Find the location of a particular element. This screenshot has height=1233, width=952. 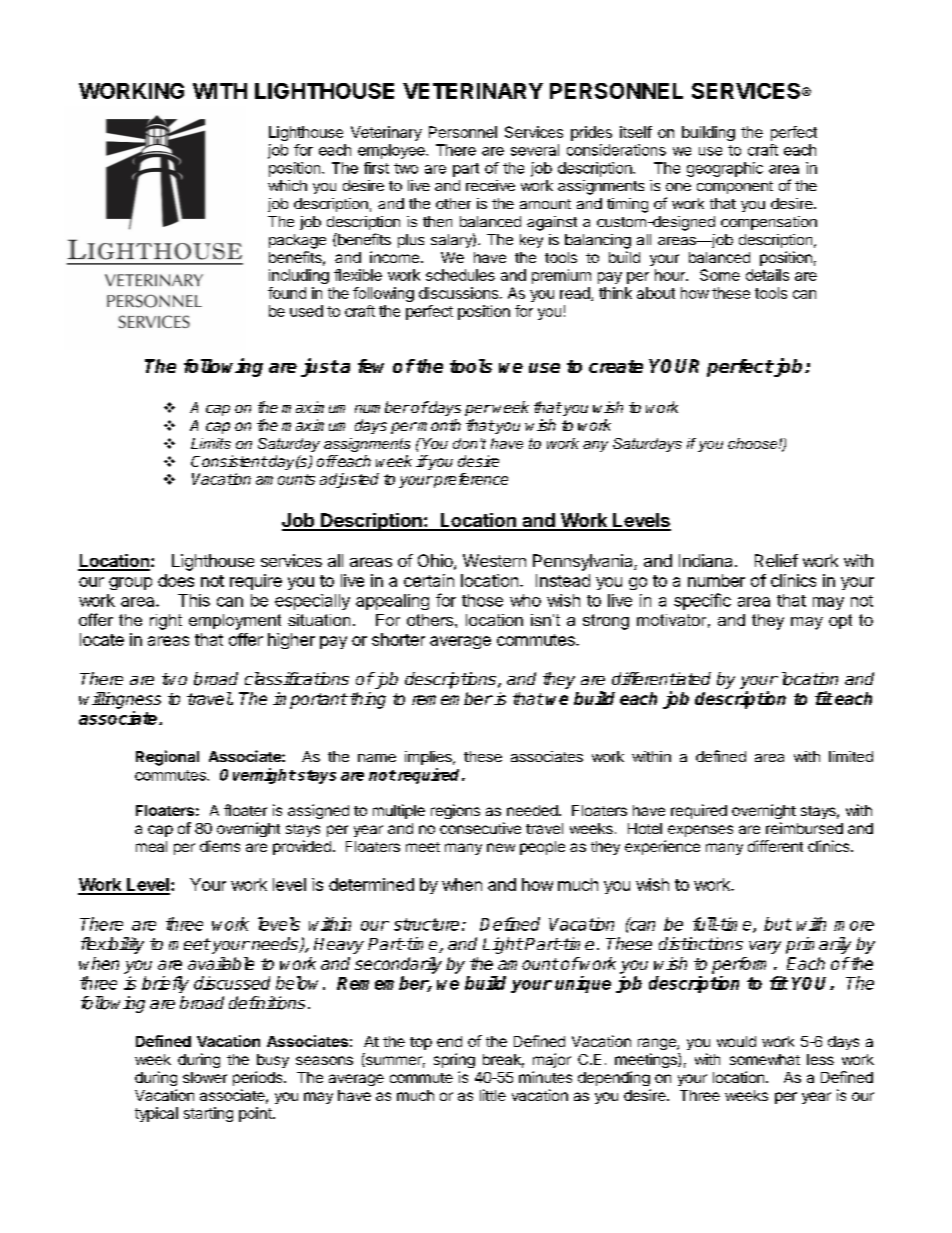

reimbursed is located at coordinates (804, 828).
